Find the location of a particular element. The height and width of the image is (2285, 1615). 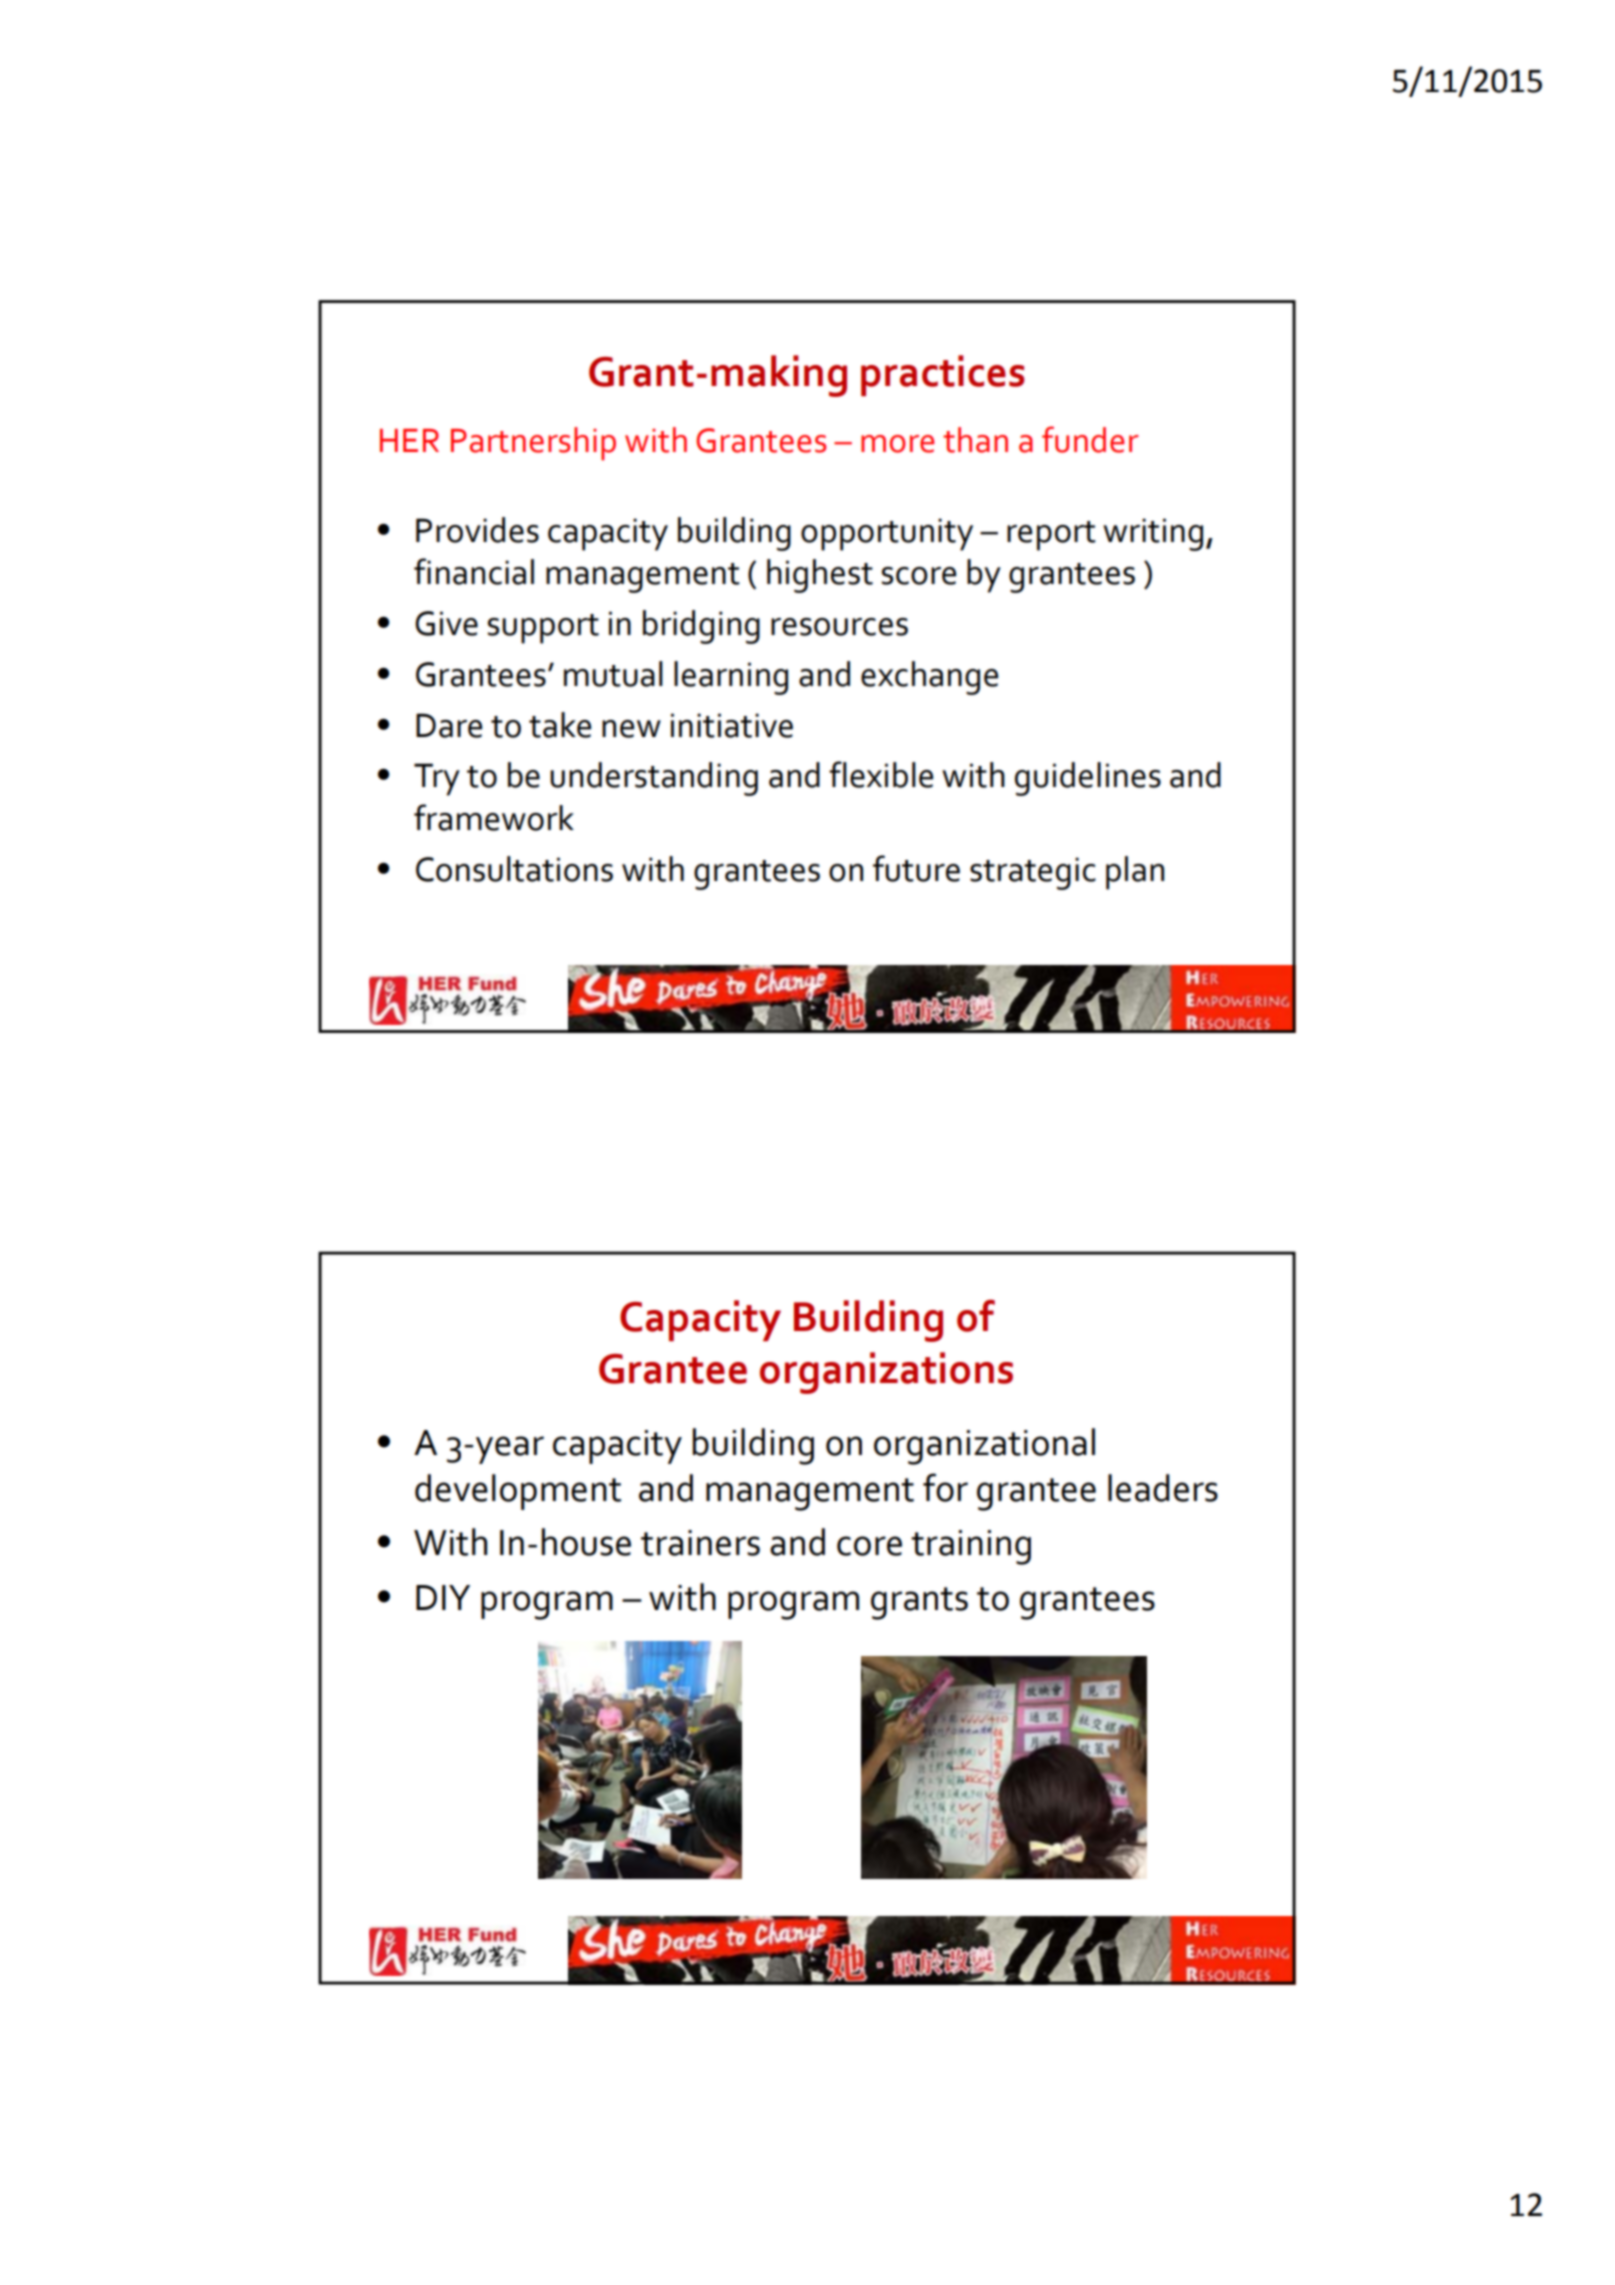

funder is located at coordinates (1090, 439).
